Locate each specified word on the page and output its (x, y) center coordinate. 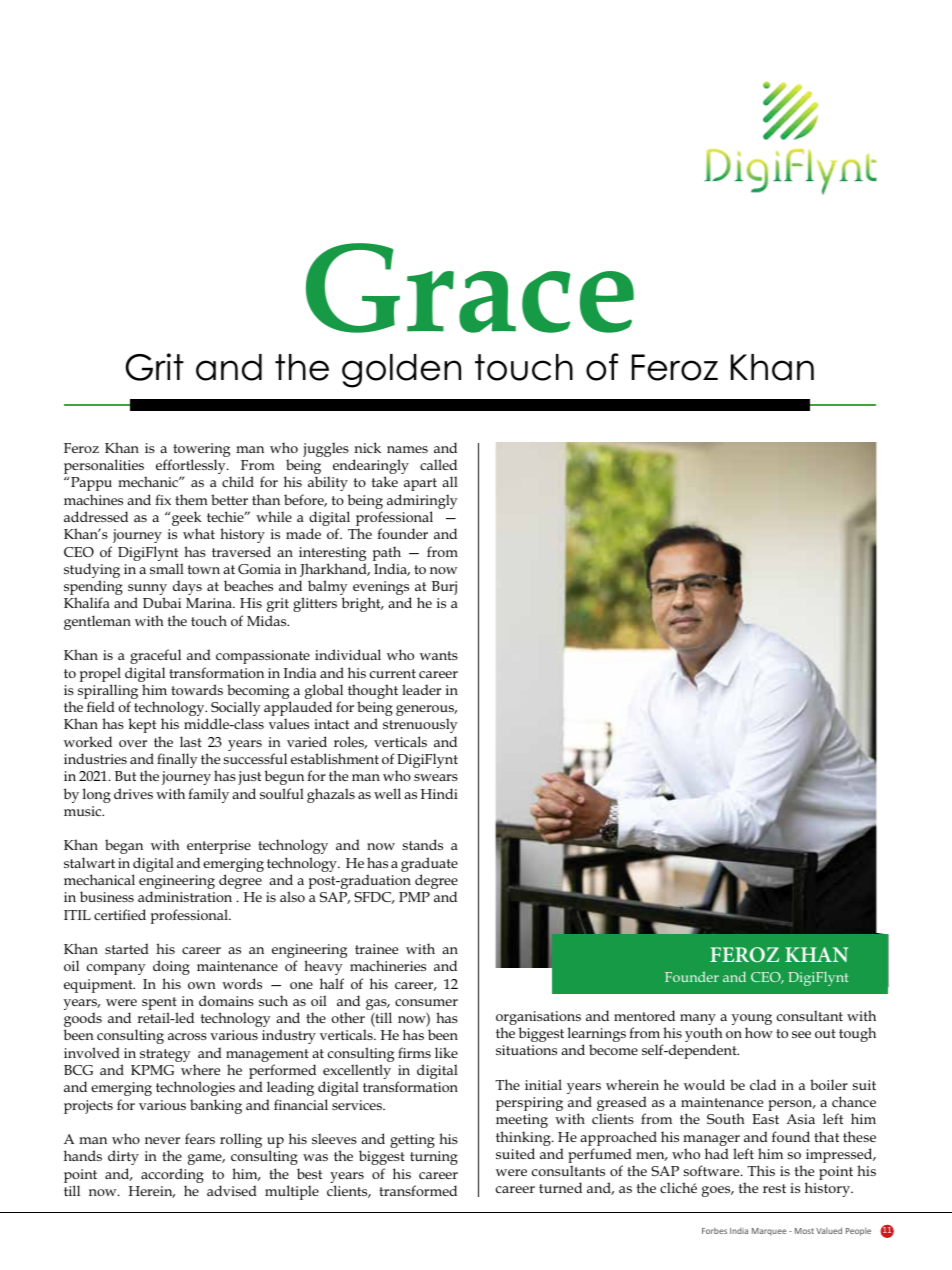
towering (200, 451)
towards (197, 689)
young (752, 1021)
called (438, 464)
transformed (418, 1190)
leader (421, 689)
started (127, 948)
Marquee (769, 1232)
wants (439, 655)
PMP (414, 897)
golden (401, 371)
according (172, 1177)
